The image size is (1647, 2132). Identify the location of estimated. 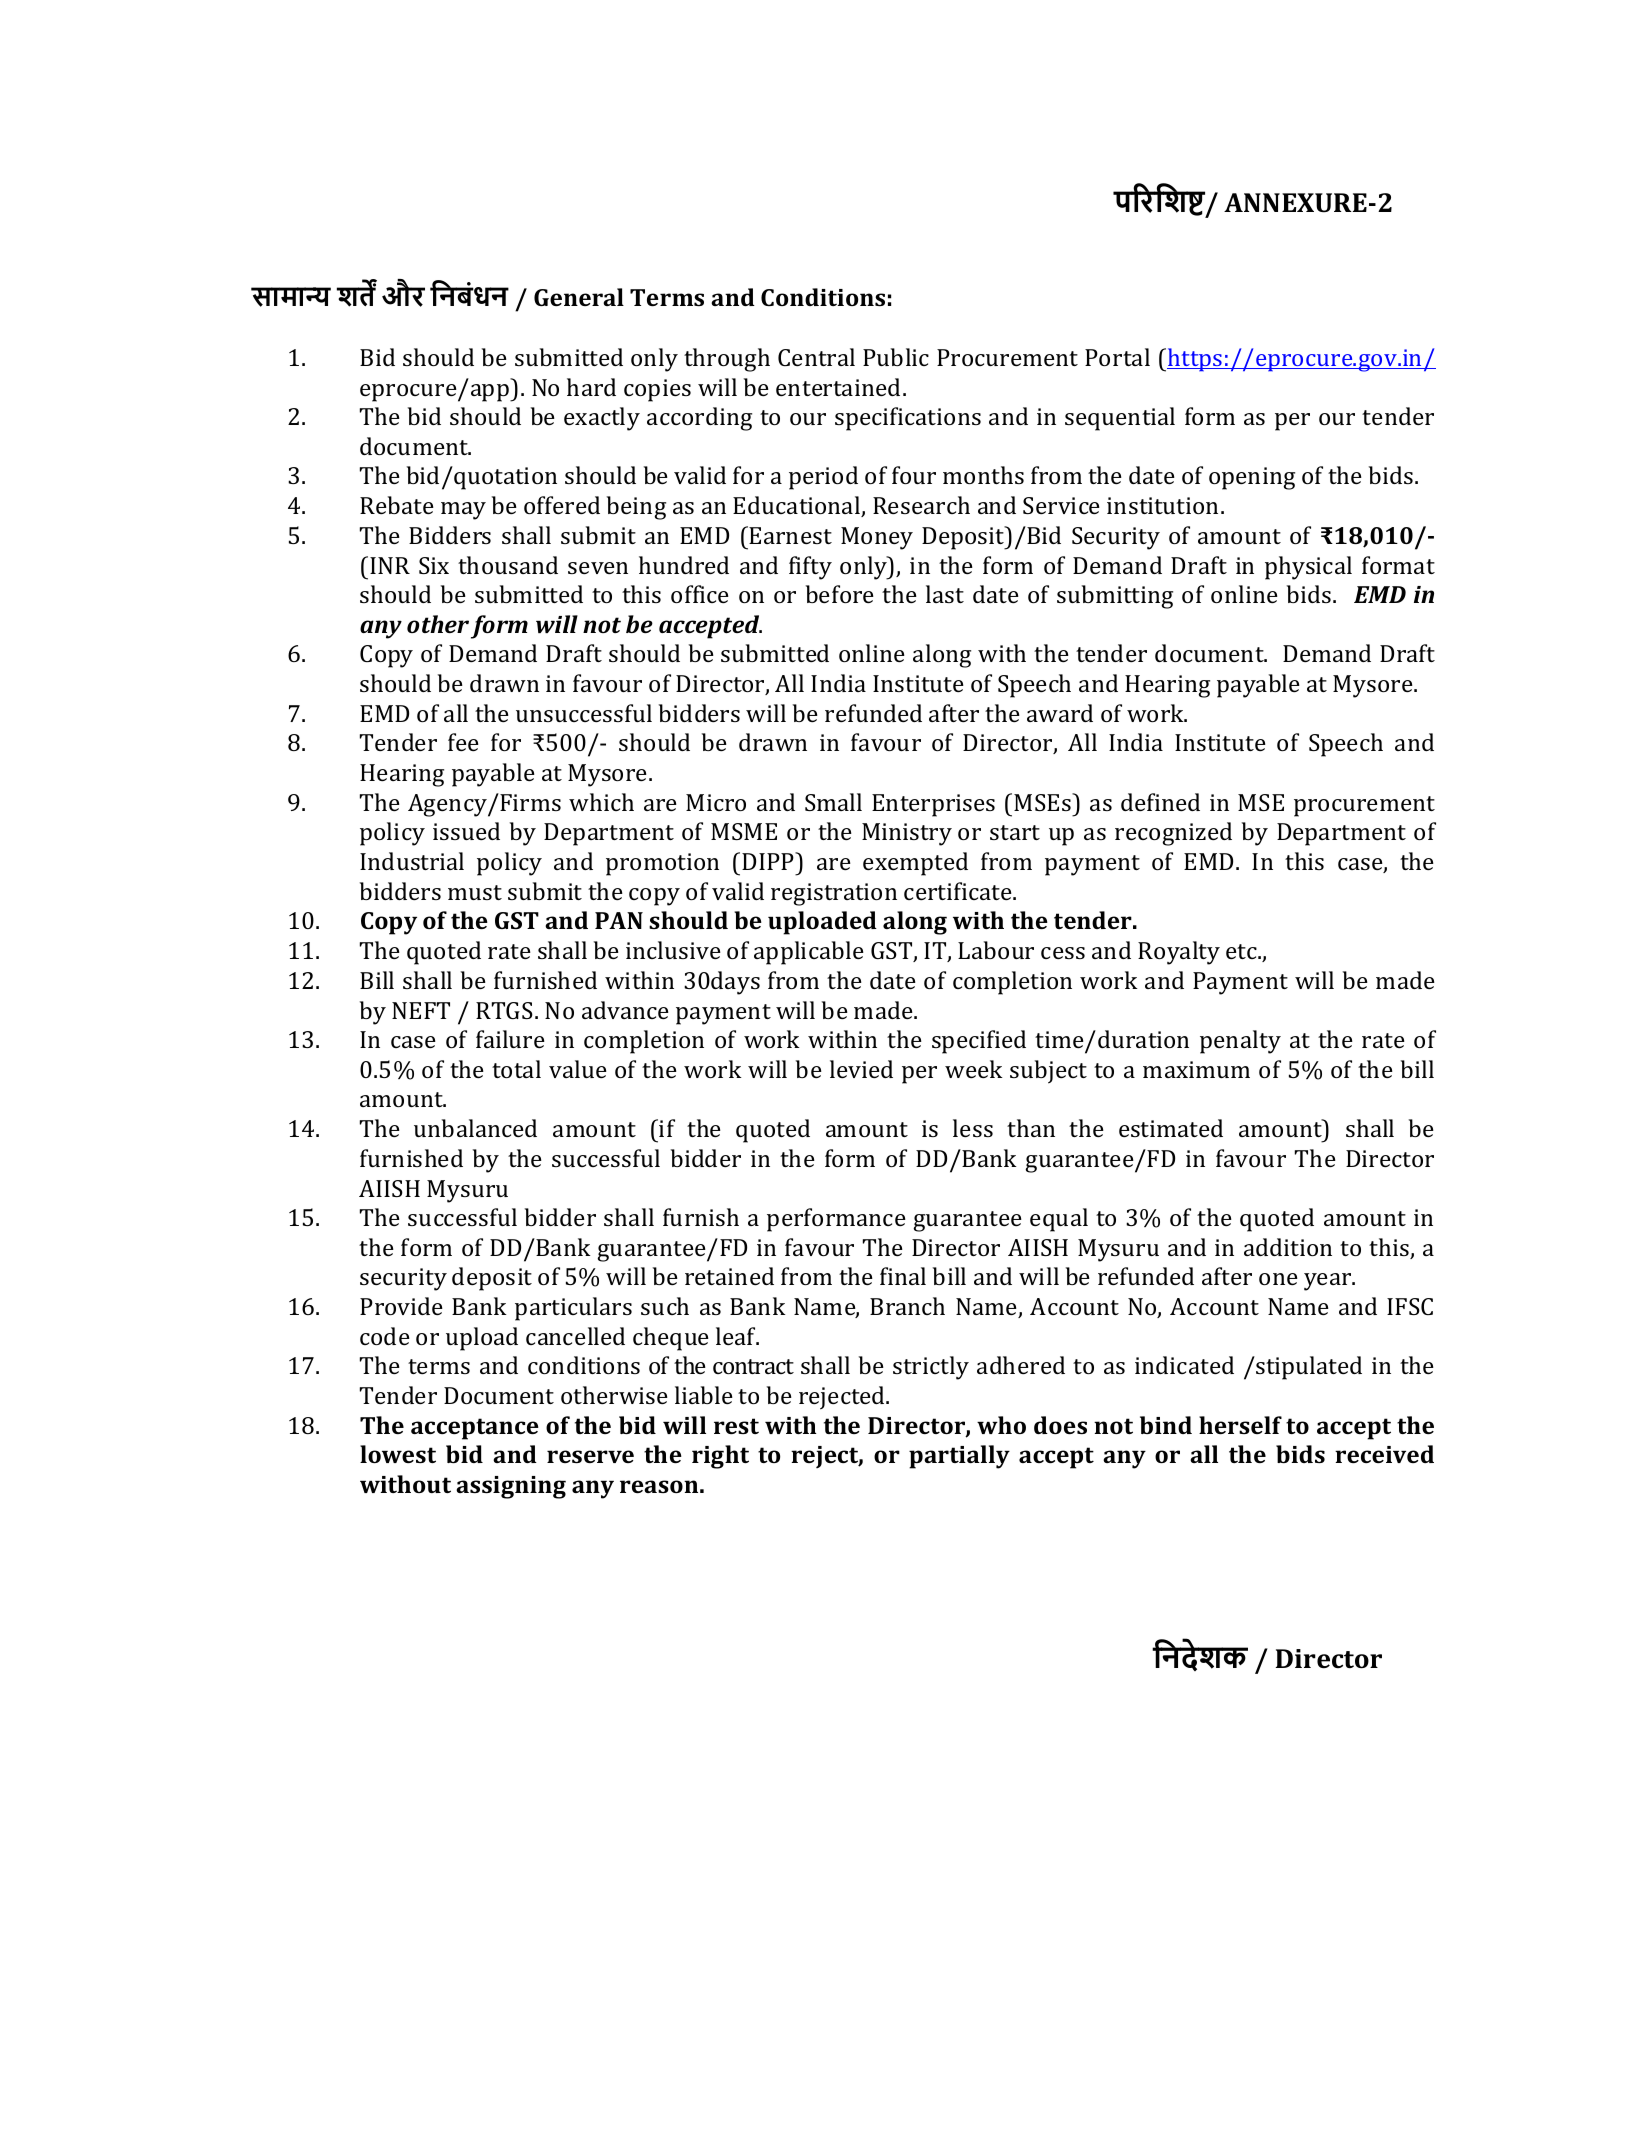
(1171, 1128).
